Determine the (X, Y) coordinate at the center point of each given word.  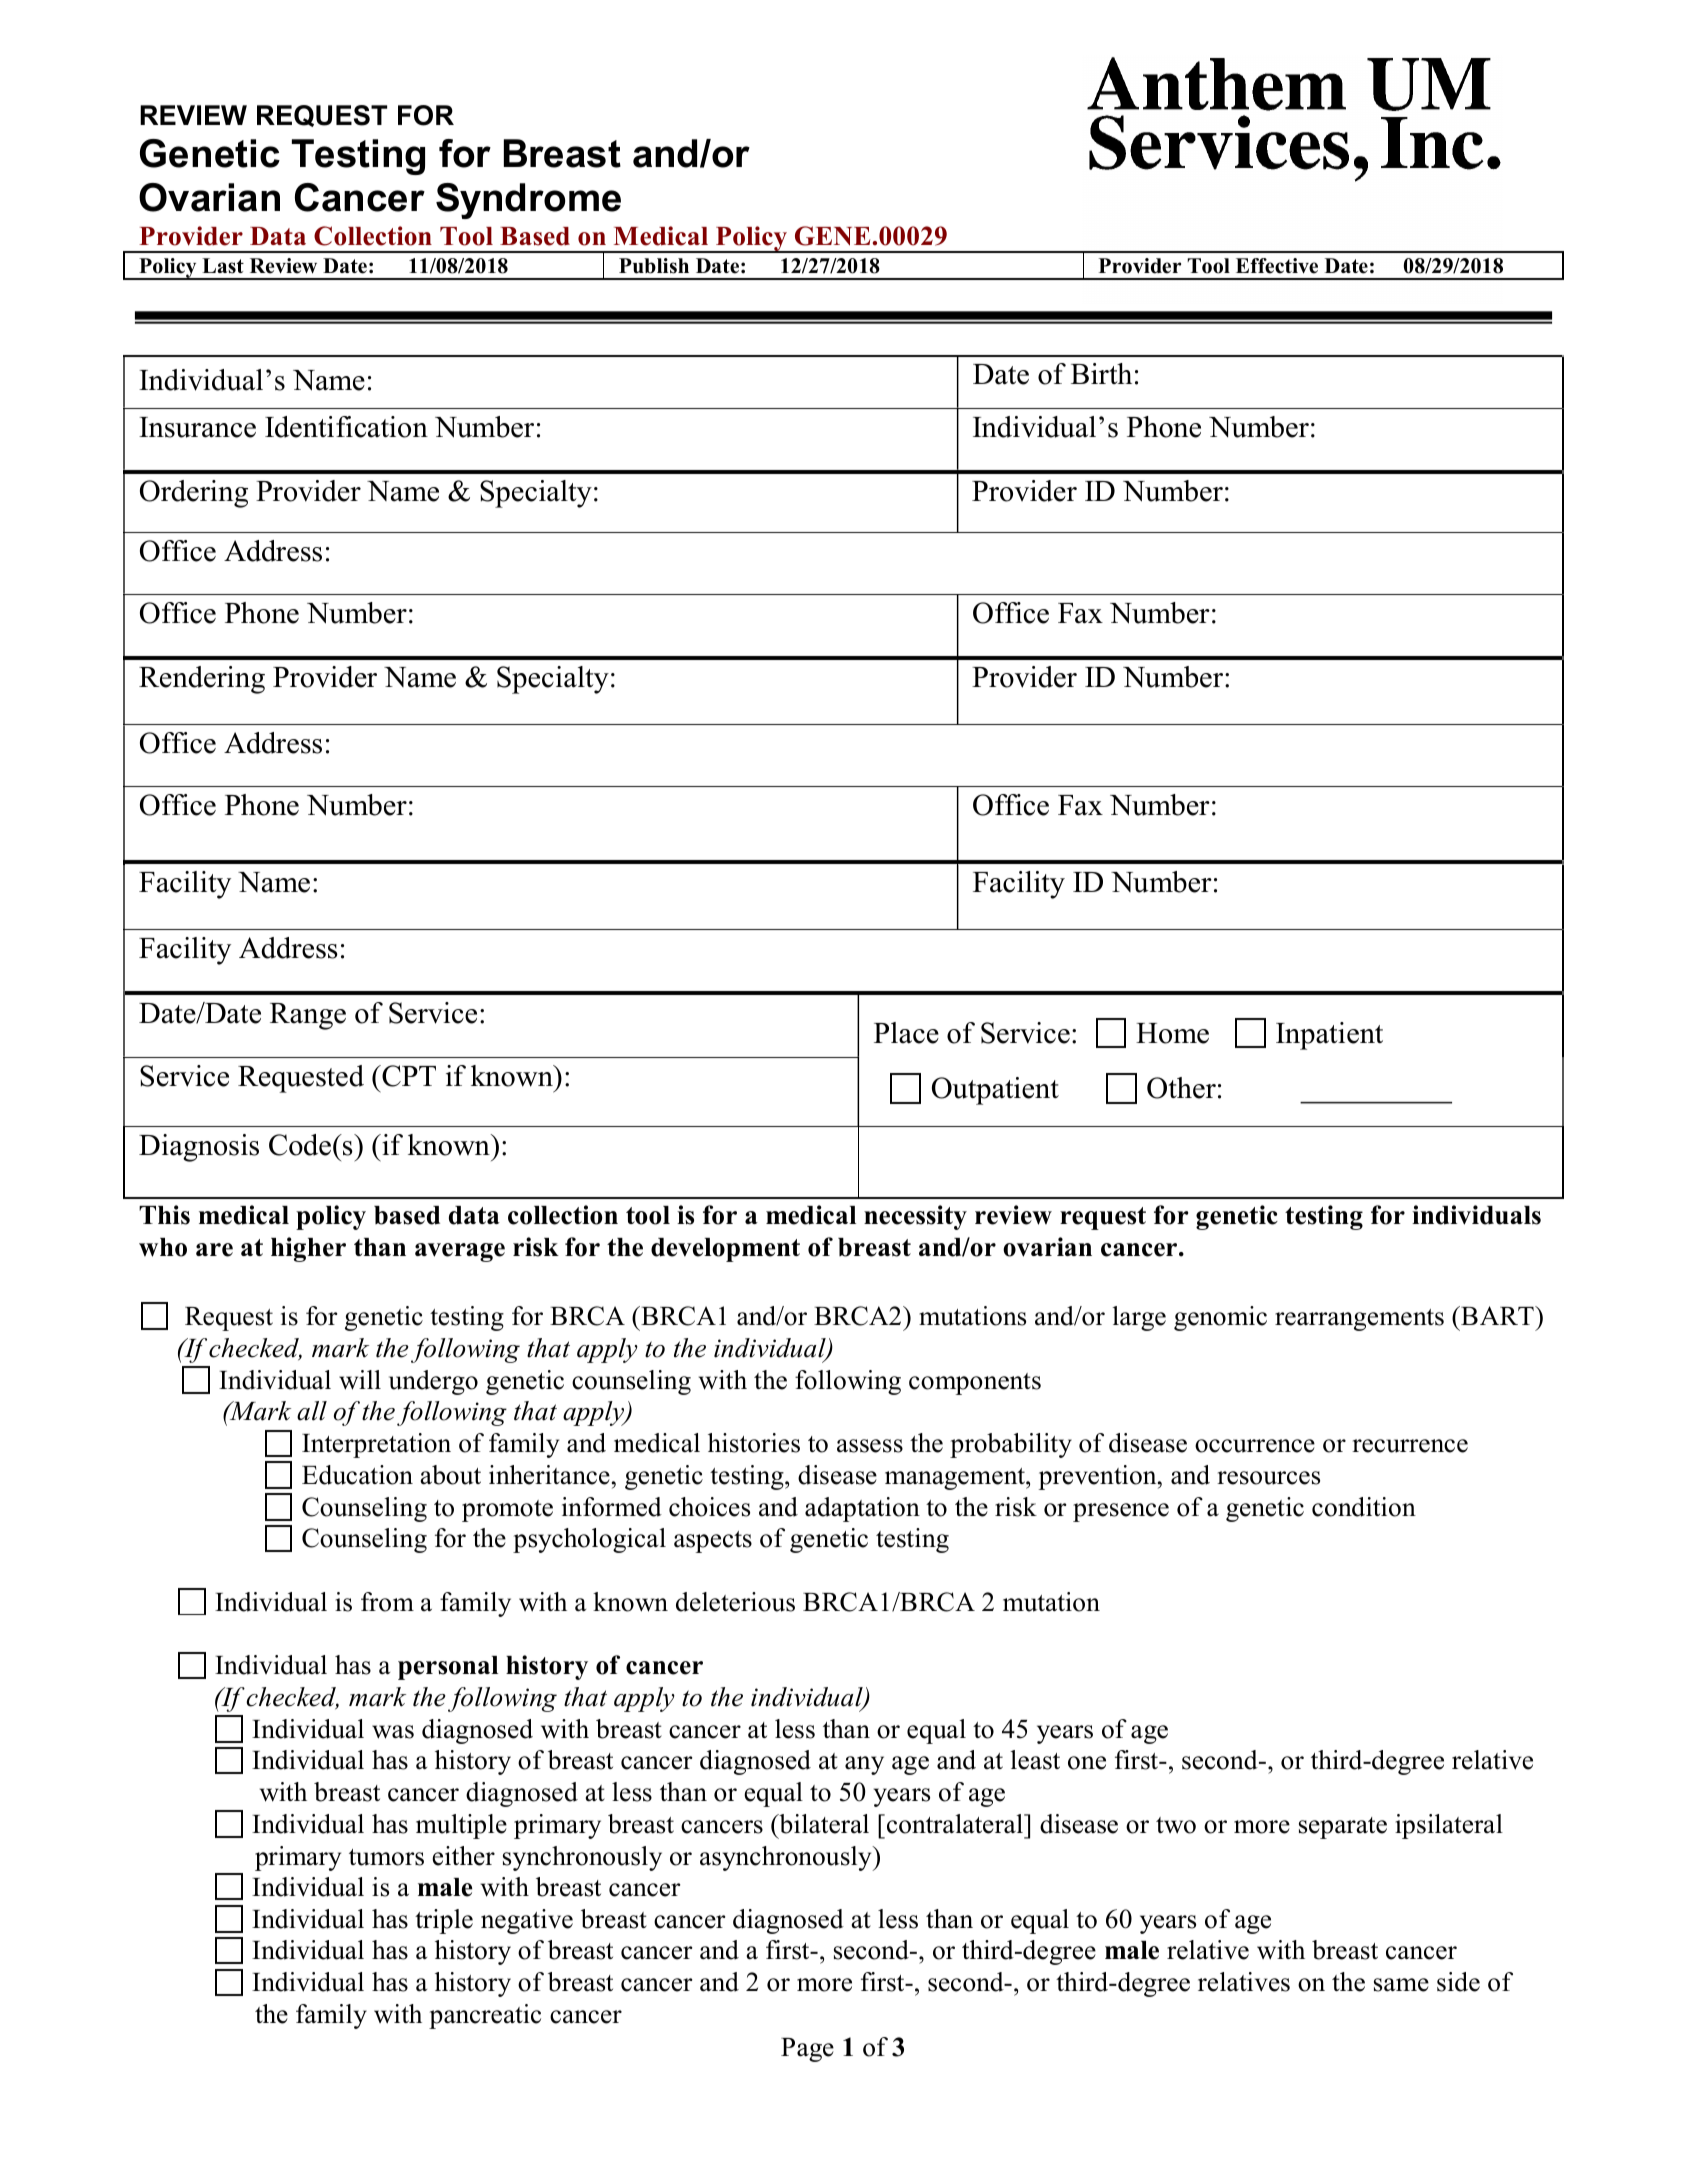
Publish (654, 266)
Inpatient (1329, 1036)
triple (444, 1921)
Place (906, 1033)
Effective (1277, 266)
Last (223, 266)
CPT (408, 1076)
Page (807, 2050)
